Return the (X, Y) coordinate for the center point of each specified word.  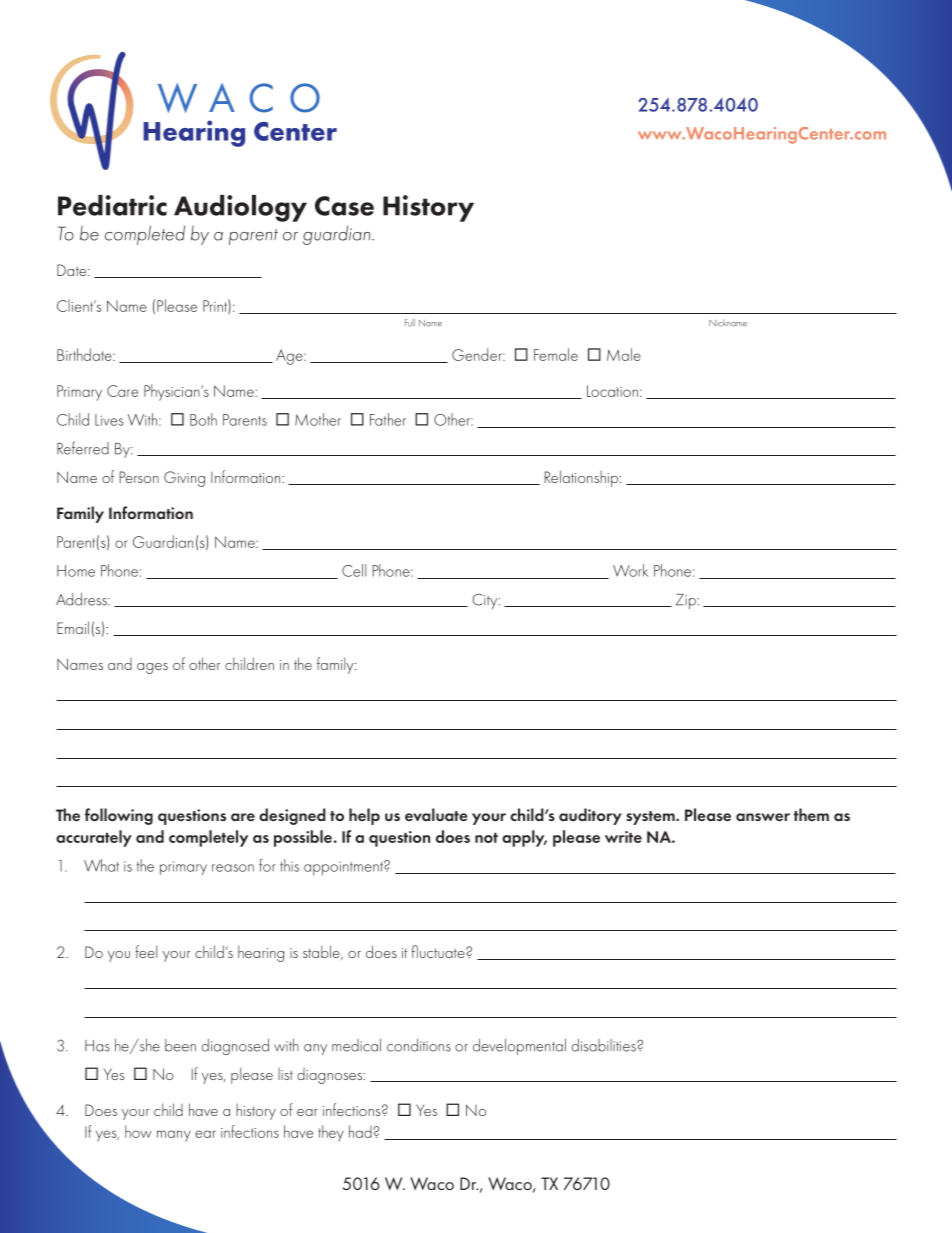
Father (388, 419)
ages (152, 668)
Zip (687, 601)
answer (763, 817)
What (101, 865)
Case (344, 206)
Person (139, 477)
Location (612, 391)
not (486, 838)
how (138, 1131)
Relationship (581, 478)
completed (145, 235)
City (486, 601)
